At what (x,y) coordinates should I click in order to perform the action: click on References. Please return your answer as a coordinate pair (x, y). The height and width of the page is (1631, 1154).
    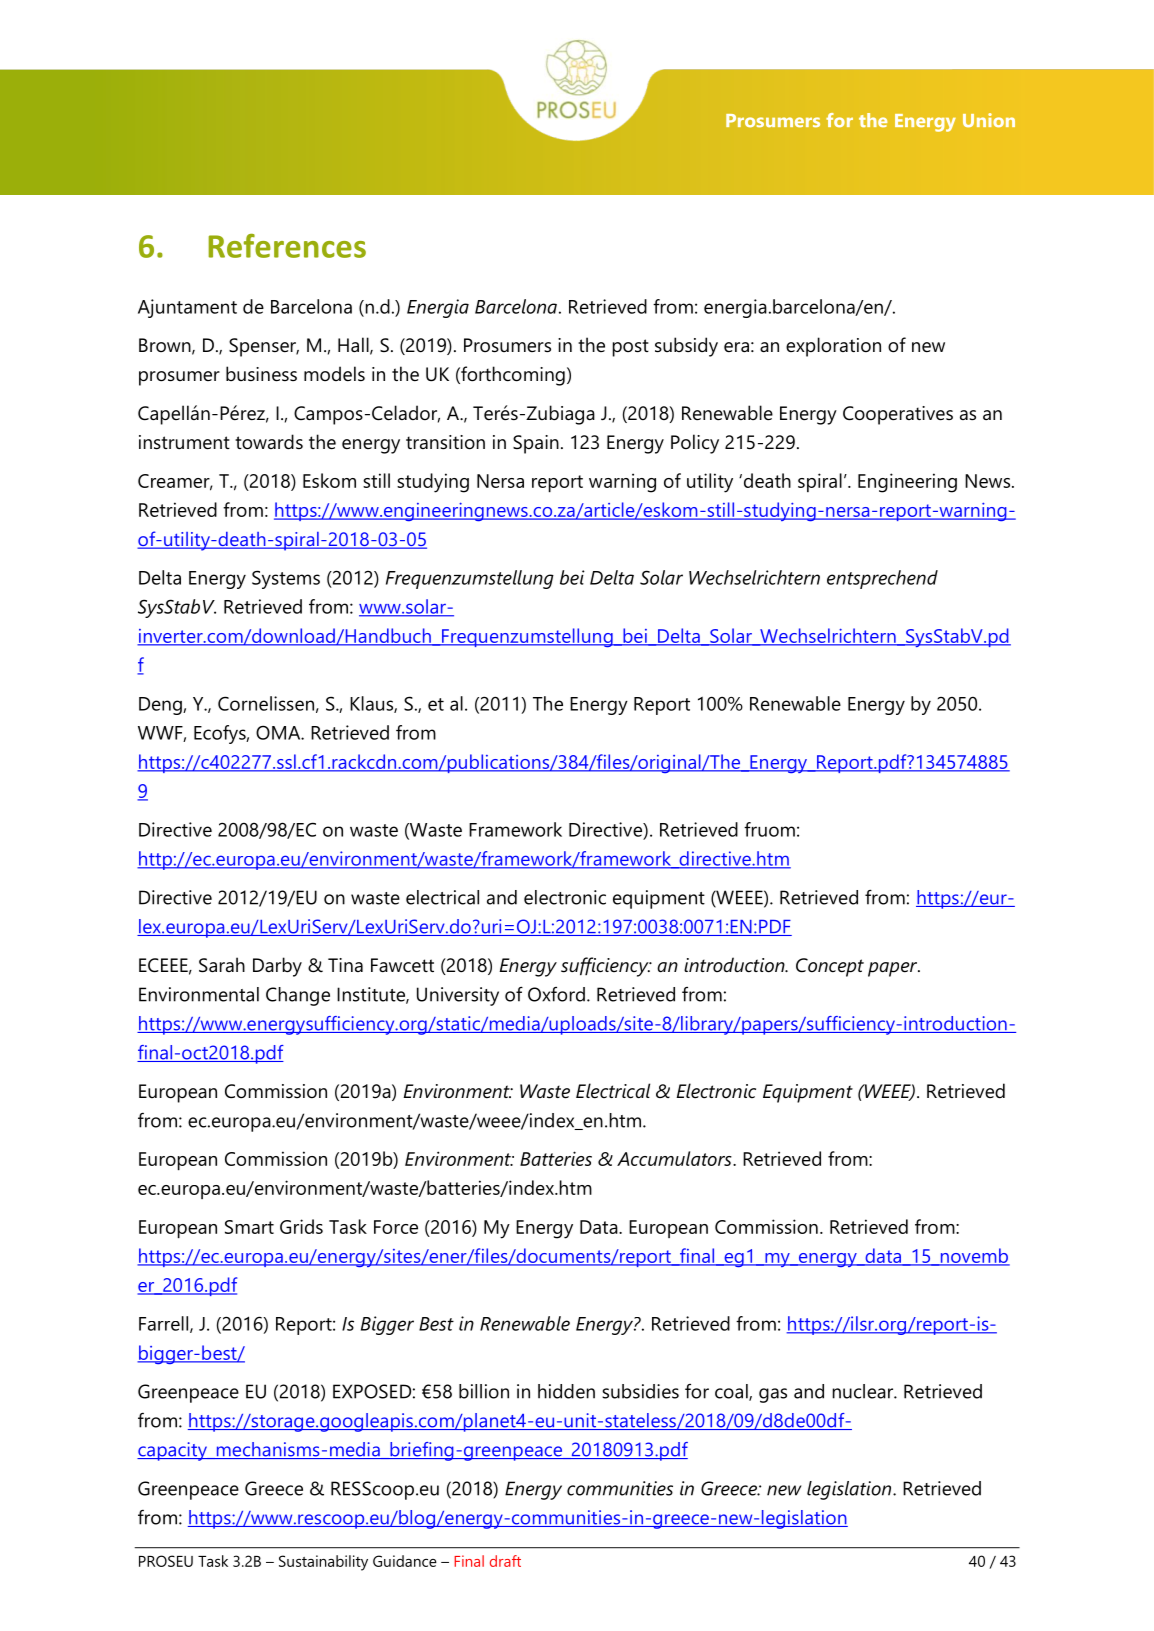
    Looking at the image, I should click on (287, 246).
